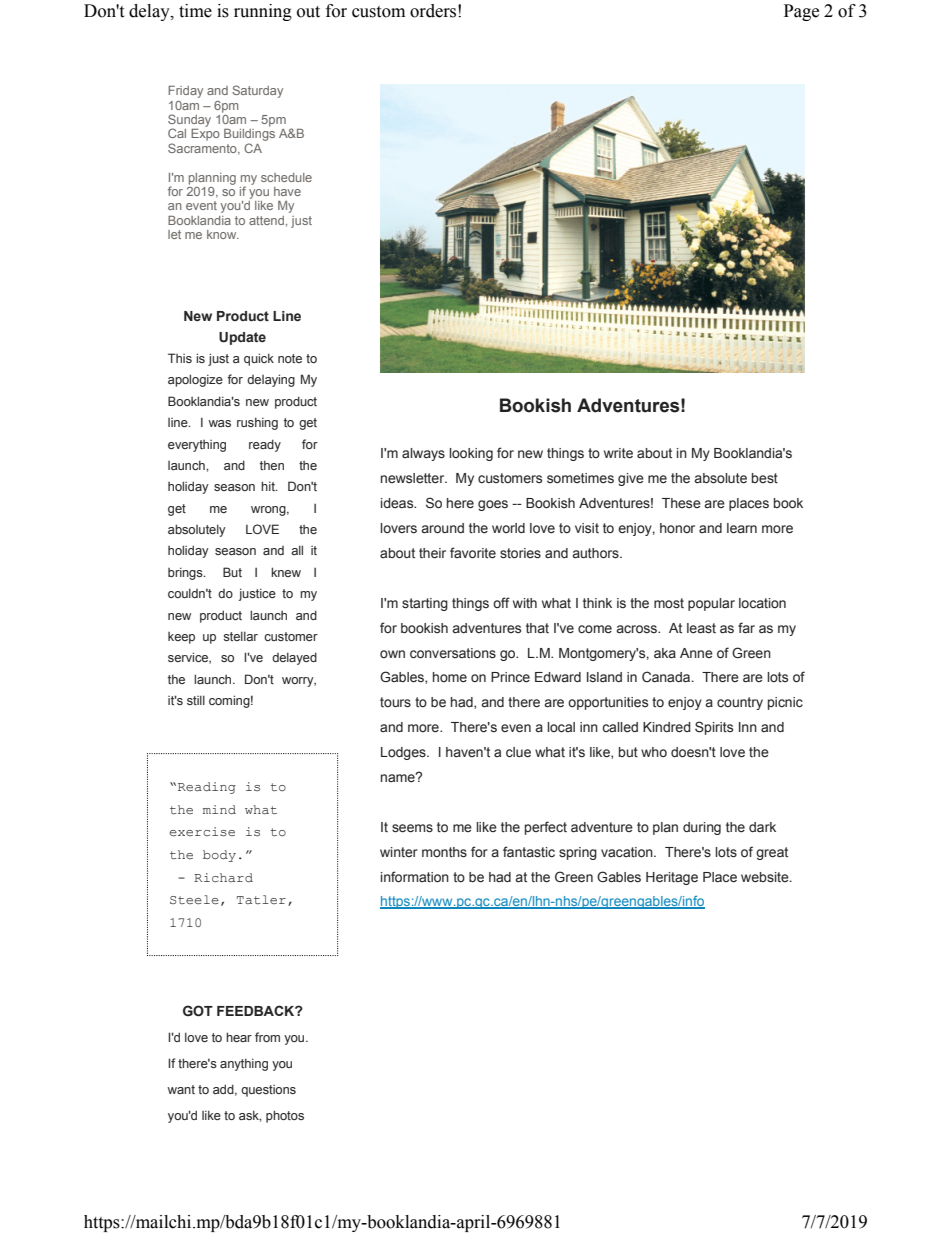 Image resolution: width=952 pixels, height=1233 pixels. What do you see at coordinates (257, 91) in the image?
I see `Saturday` at bounding box center [257, 91].
